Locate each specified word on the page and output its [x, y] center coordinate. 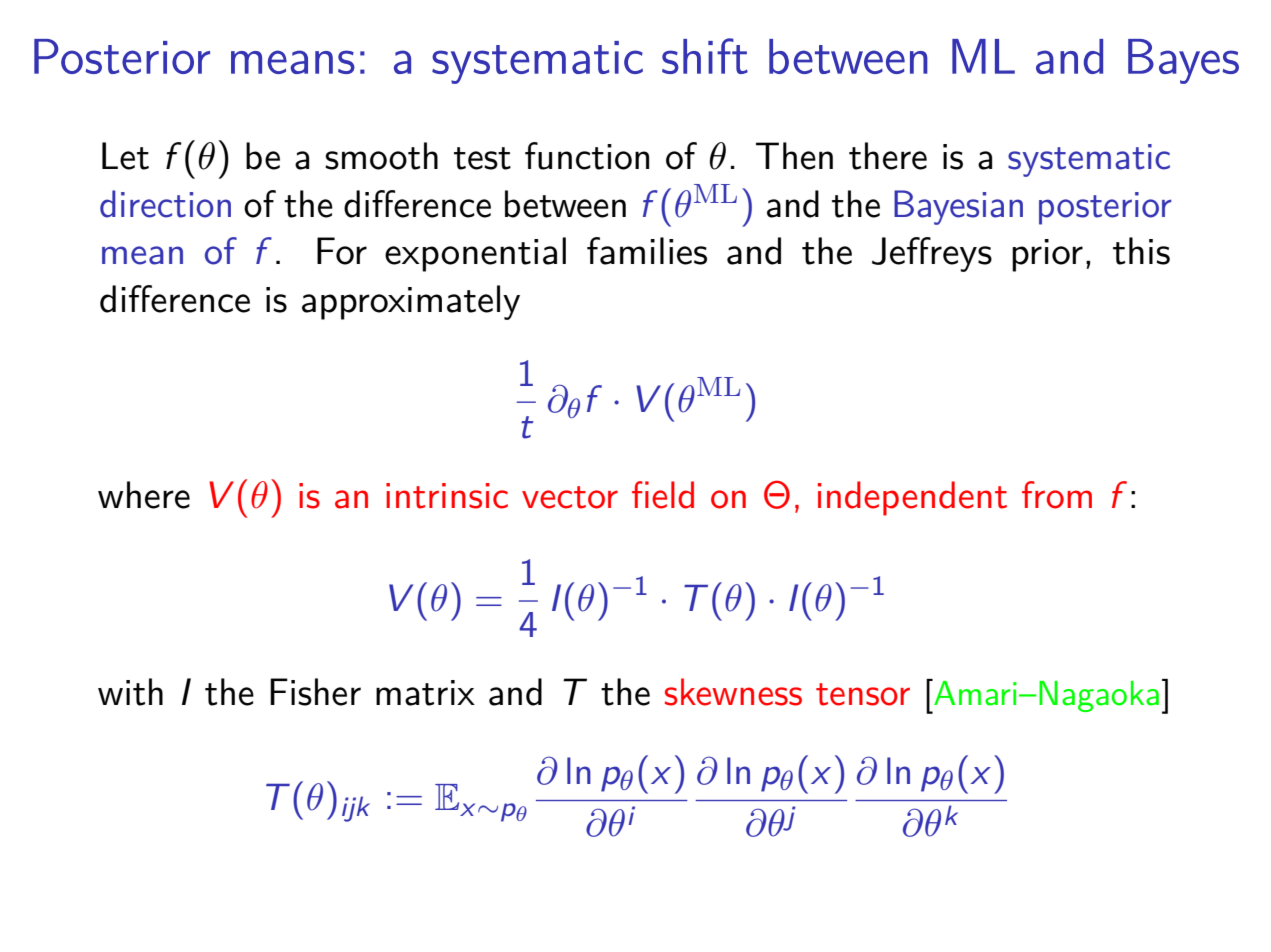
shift [705, 56]
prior [1047, 255]
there [888, 156]
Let [125, 156]
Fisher [315, 692]
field [663, 495]
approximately [411, 302]
